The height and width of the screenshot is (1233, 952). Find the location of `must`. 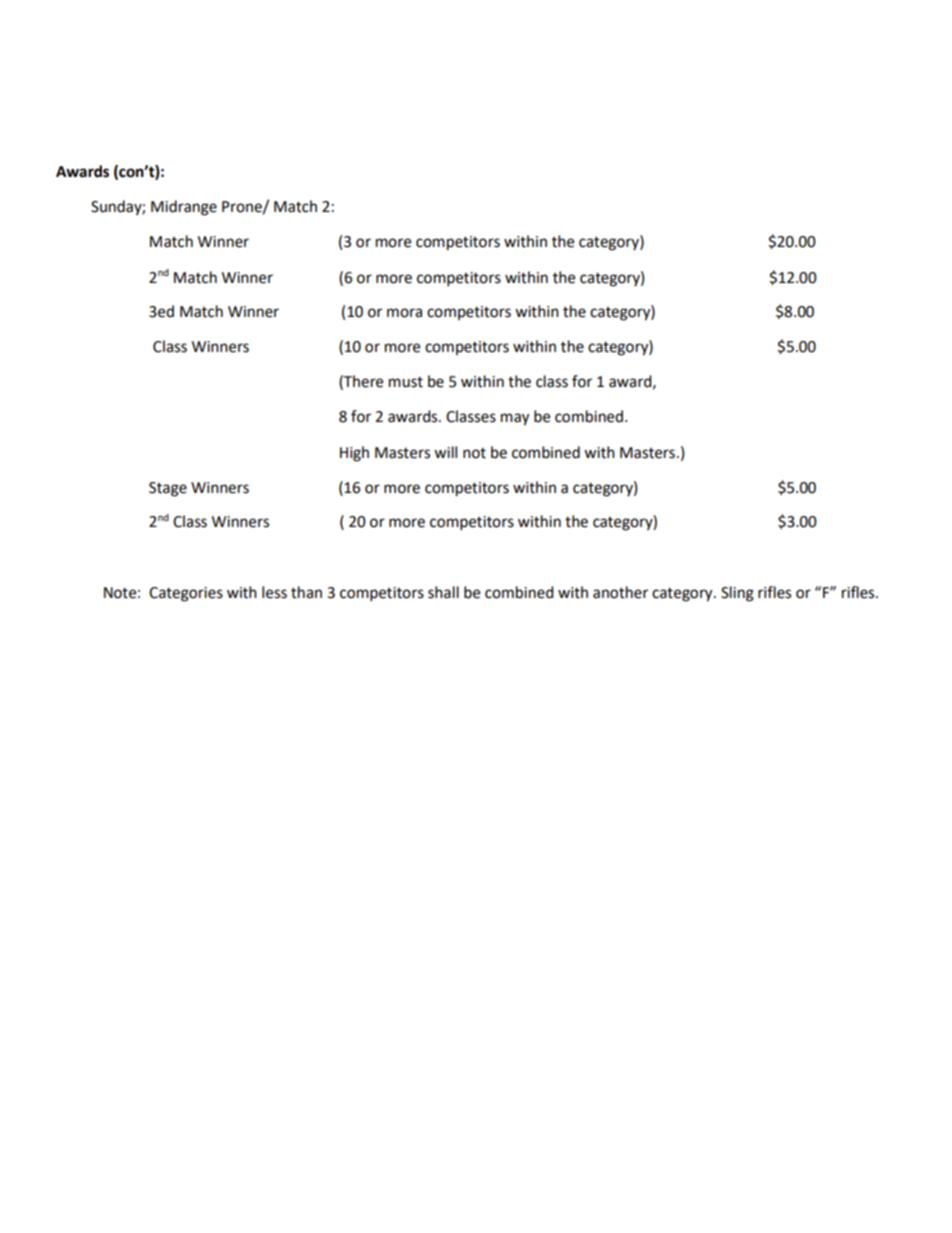

must is located at coordinates (406, 382).
